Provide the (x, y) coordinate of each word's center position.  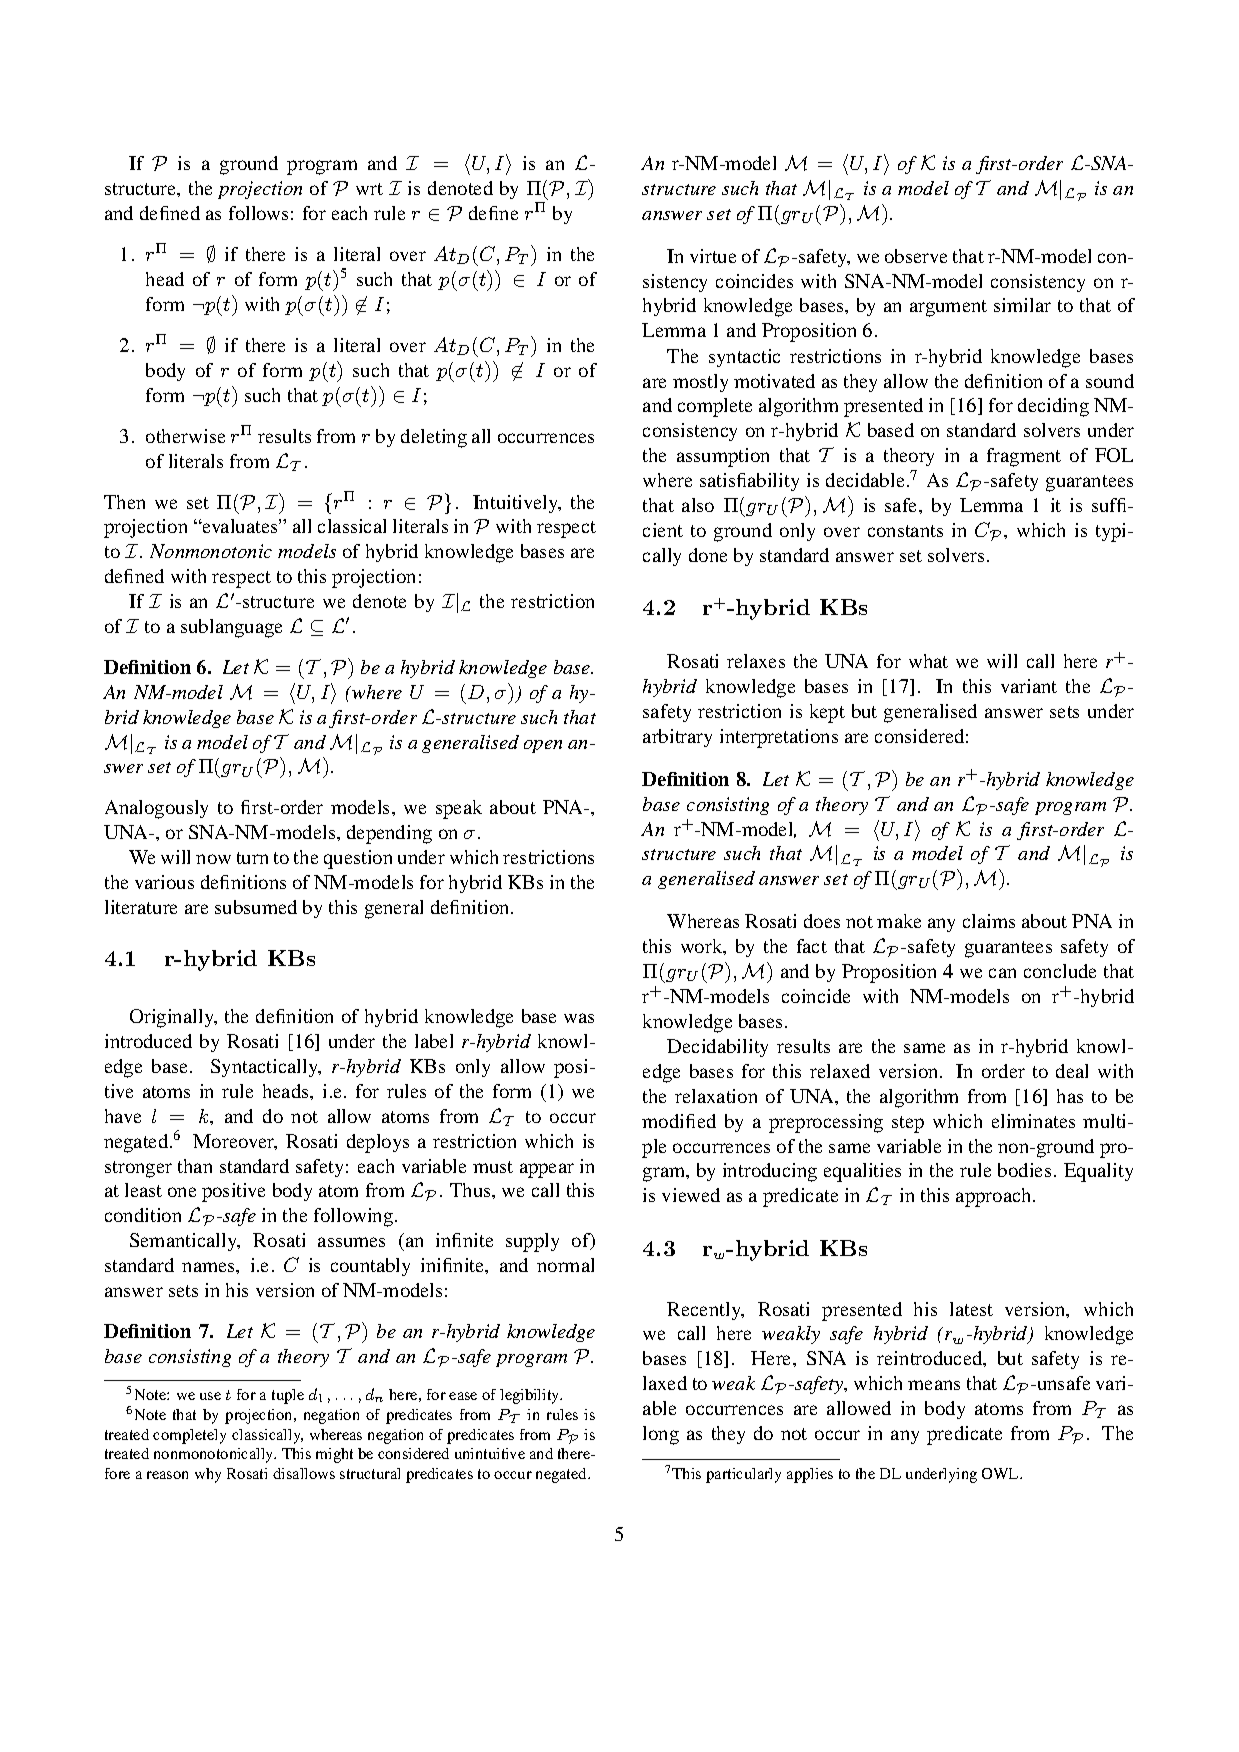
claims (989, 921)
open (543, 746)
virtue (713, 256)
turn (252, 858)
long (661, 1435)
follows (258, 213)
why (208, 1475)
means (934, 1385)
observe (916, 256)
